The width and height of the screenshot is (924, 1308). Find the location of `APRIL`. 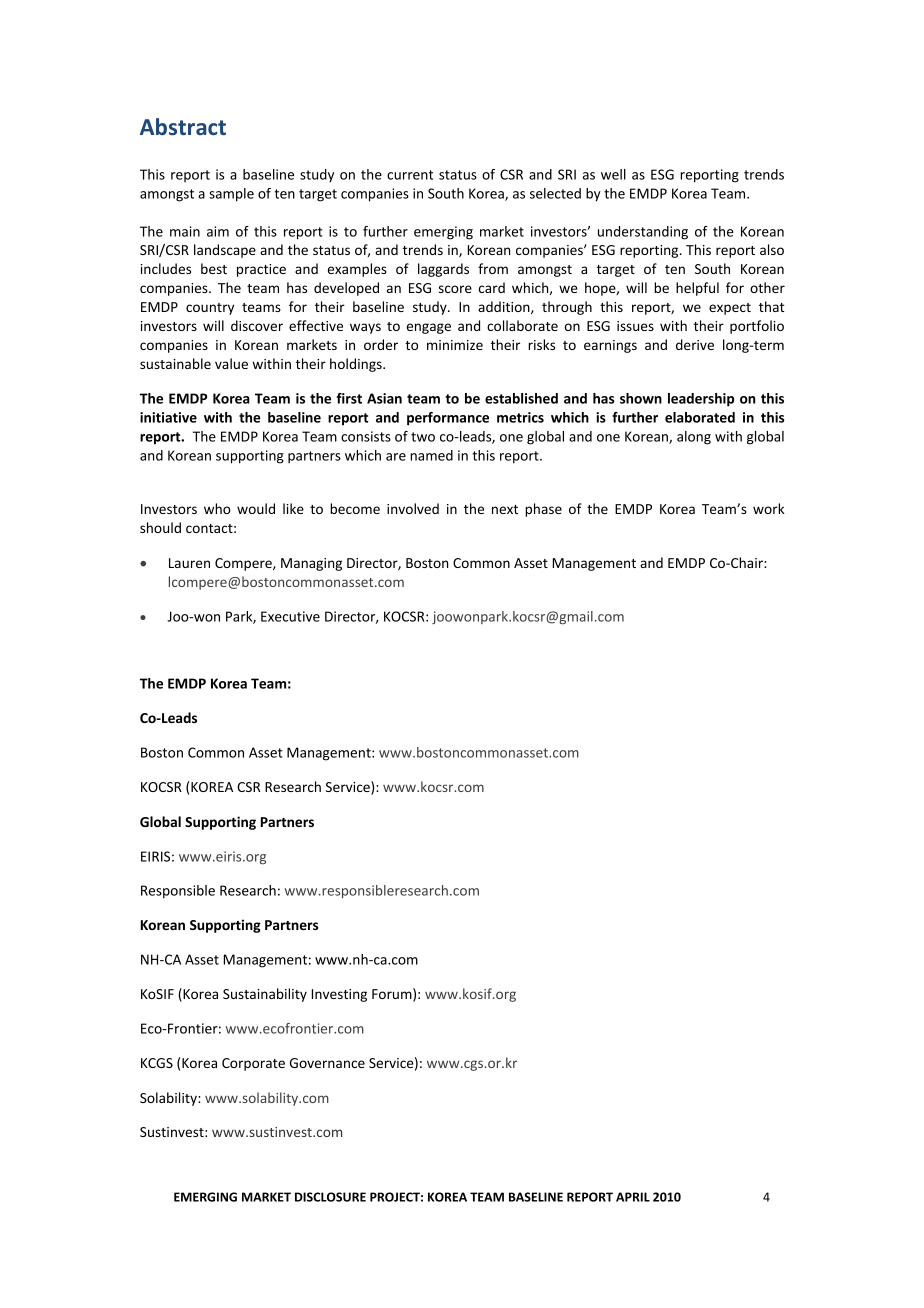

APRIL is located at coordinates (633, 1197).
